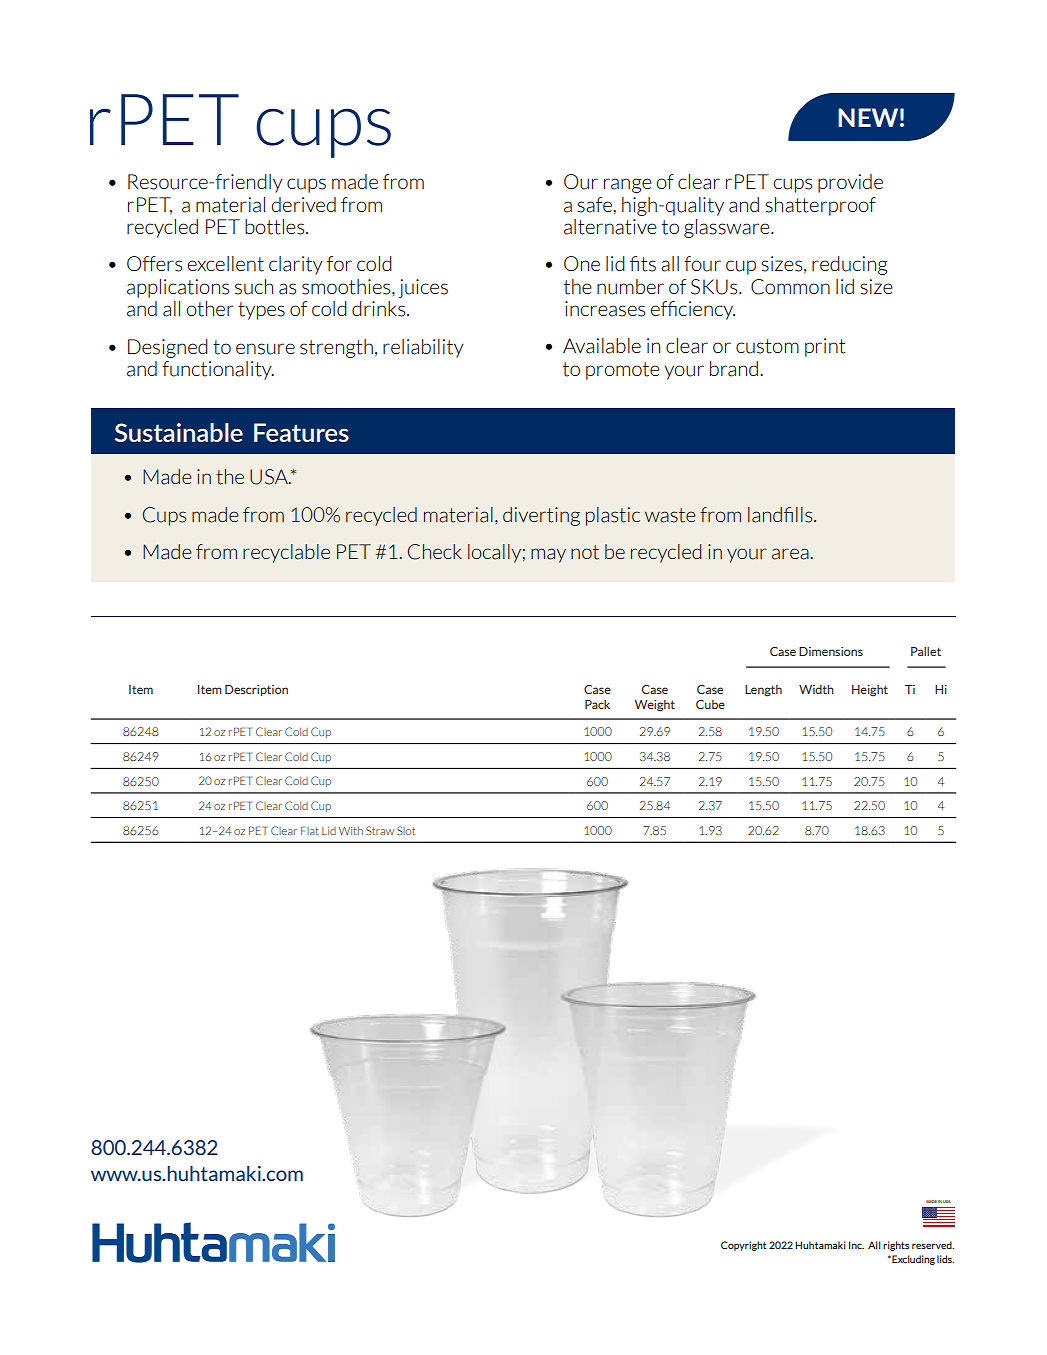 The image size is (1047, 1355). What do you see at coordinates (896, 1246) in the screenshot?
I see `rights` at bounding box center [896, 1246].
